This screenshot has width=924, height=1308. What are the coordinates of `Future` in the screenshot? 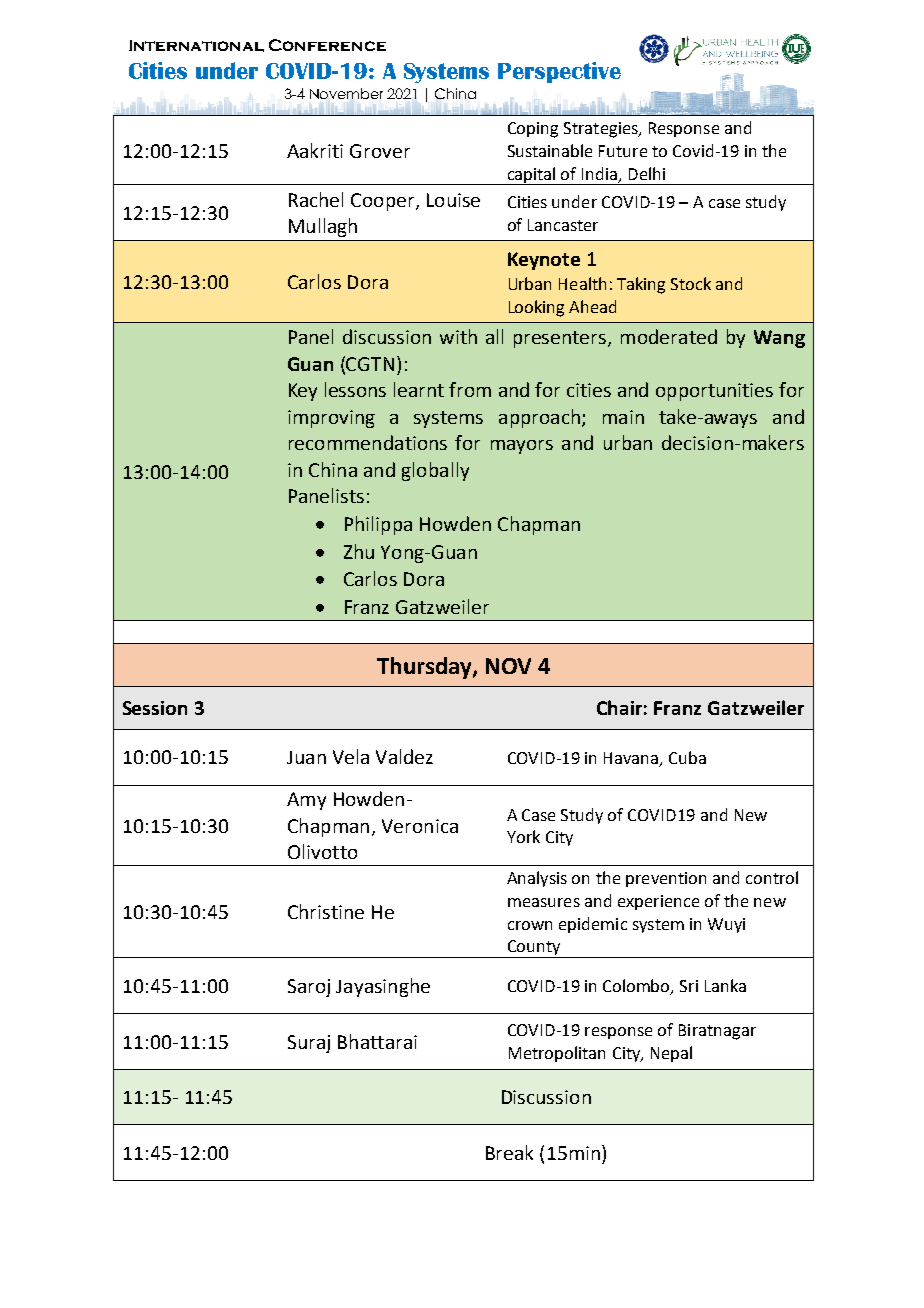 It's located at (623, 151).
